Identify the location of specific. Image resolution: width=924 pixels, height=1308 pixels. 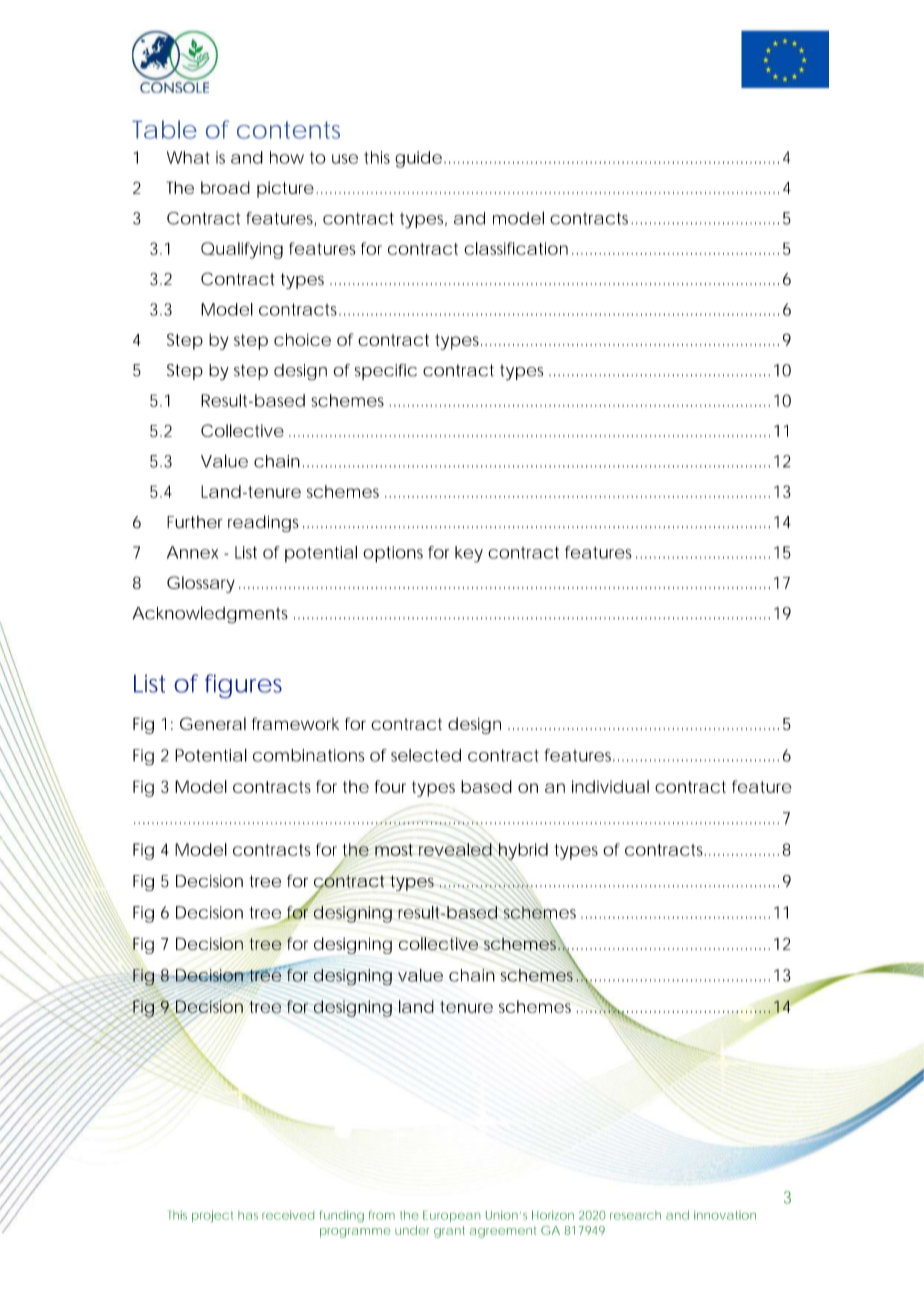
(386, 372).
